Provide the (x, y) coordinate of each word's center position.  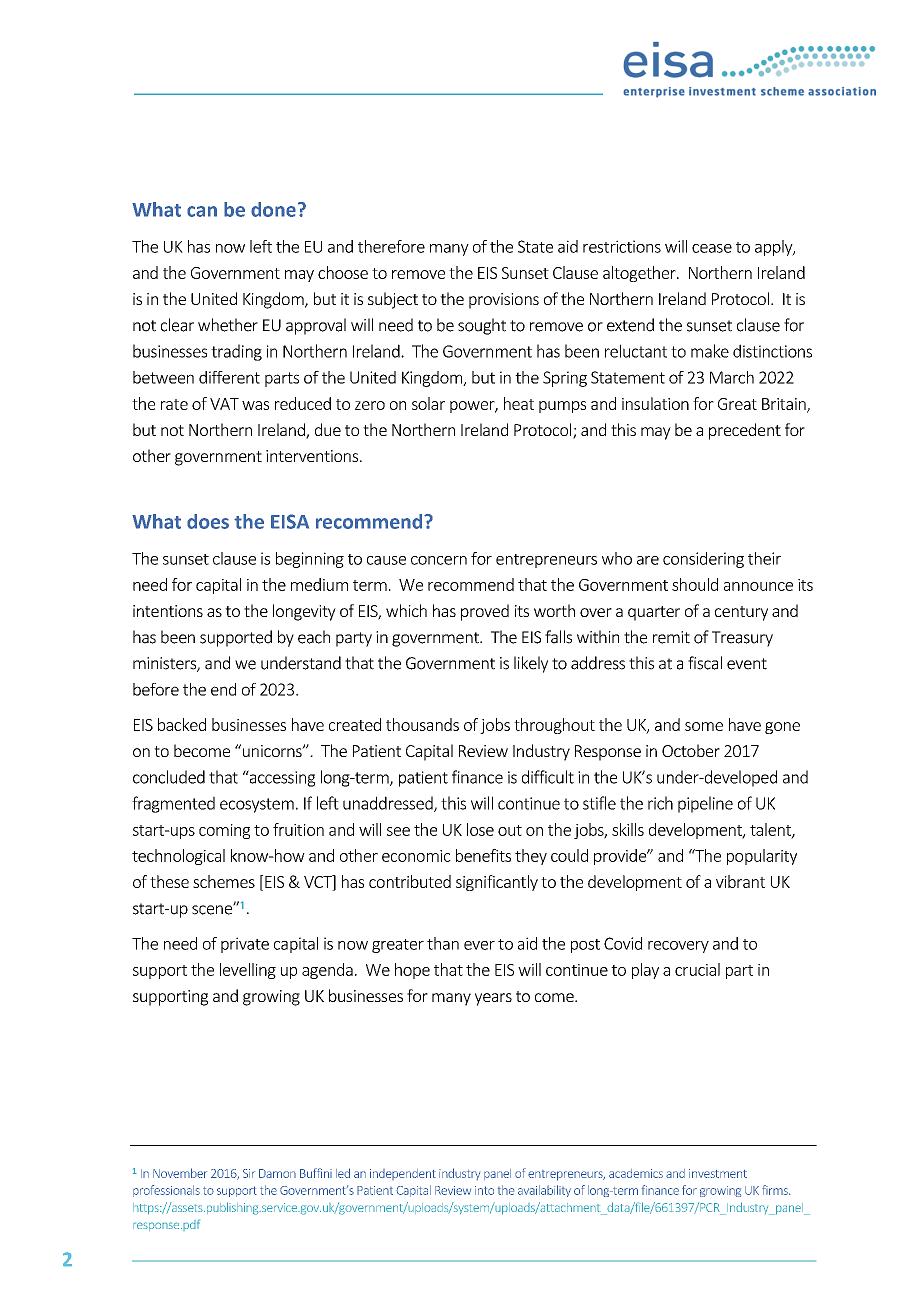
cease (712, 248)
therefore (391, 246)
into (484, 1190)
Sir (249, 1173)
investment (718, 1173)
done (273, 209)
